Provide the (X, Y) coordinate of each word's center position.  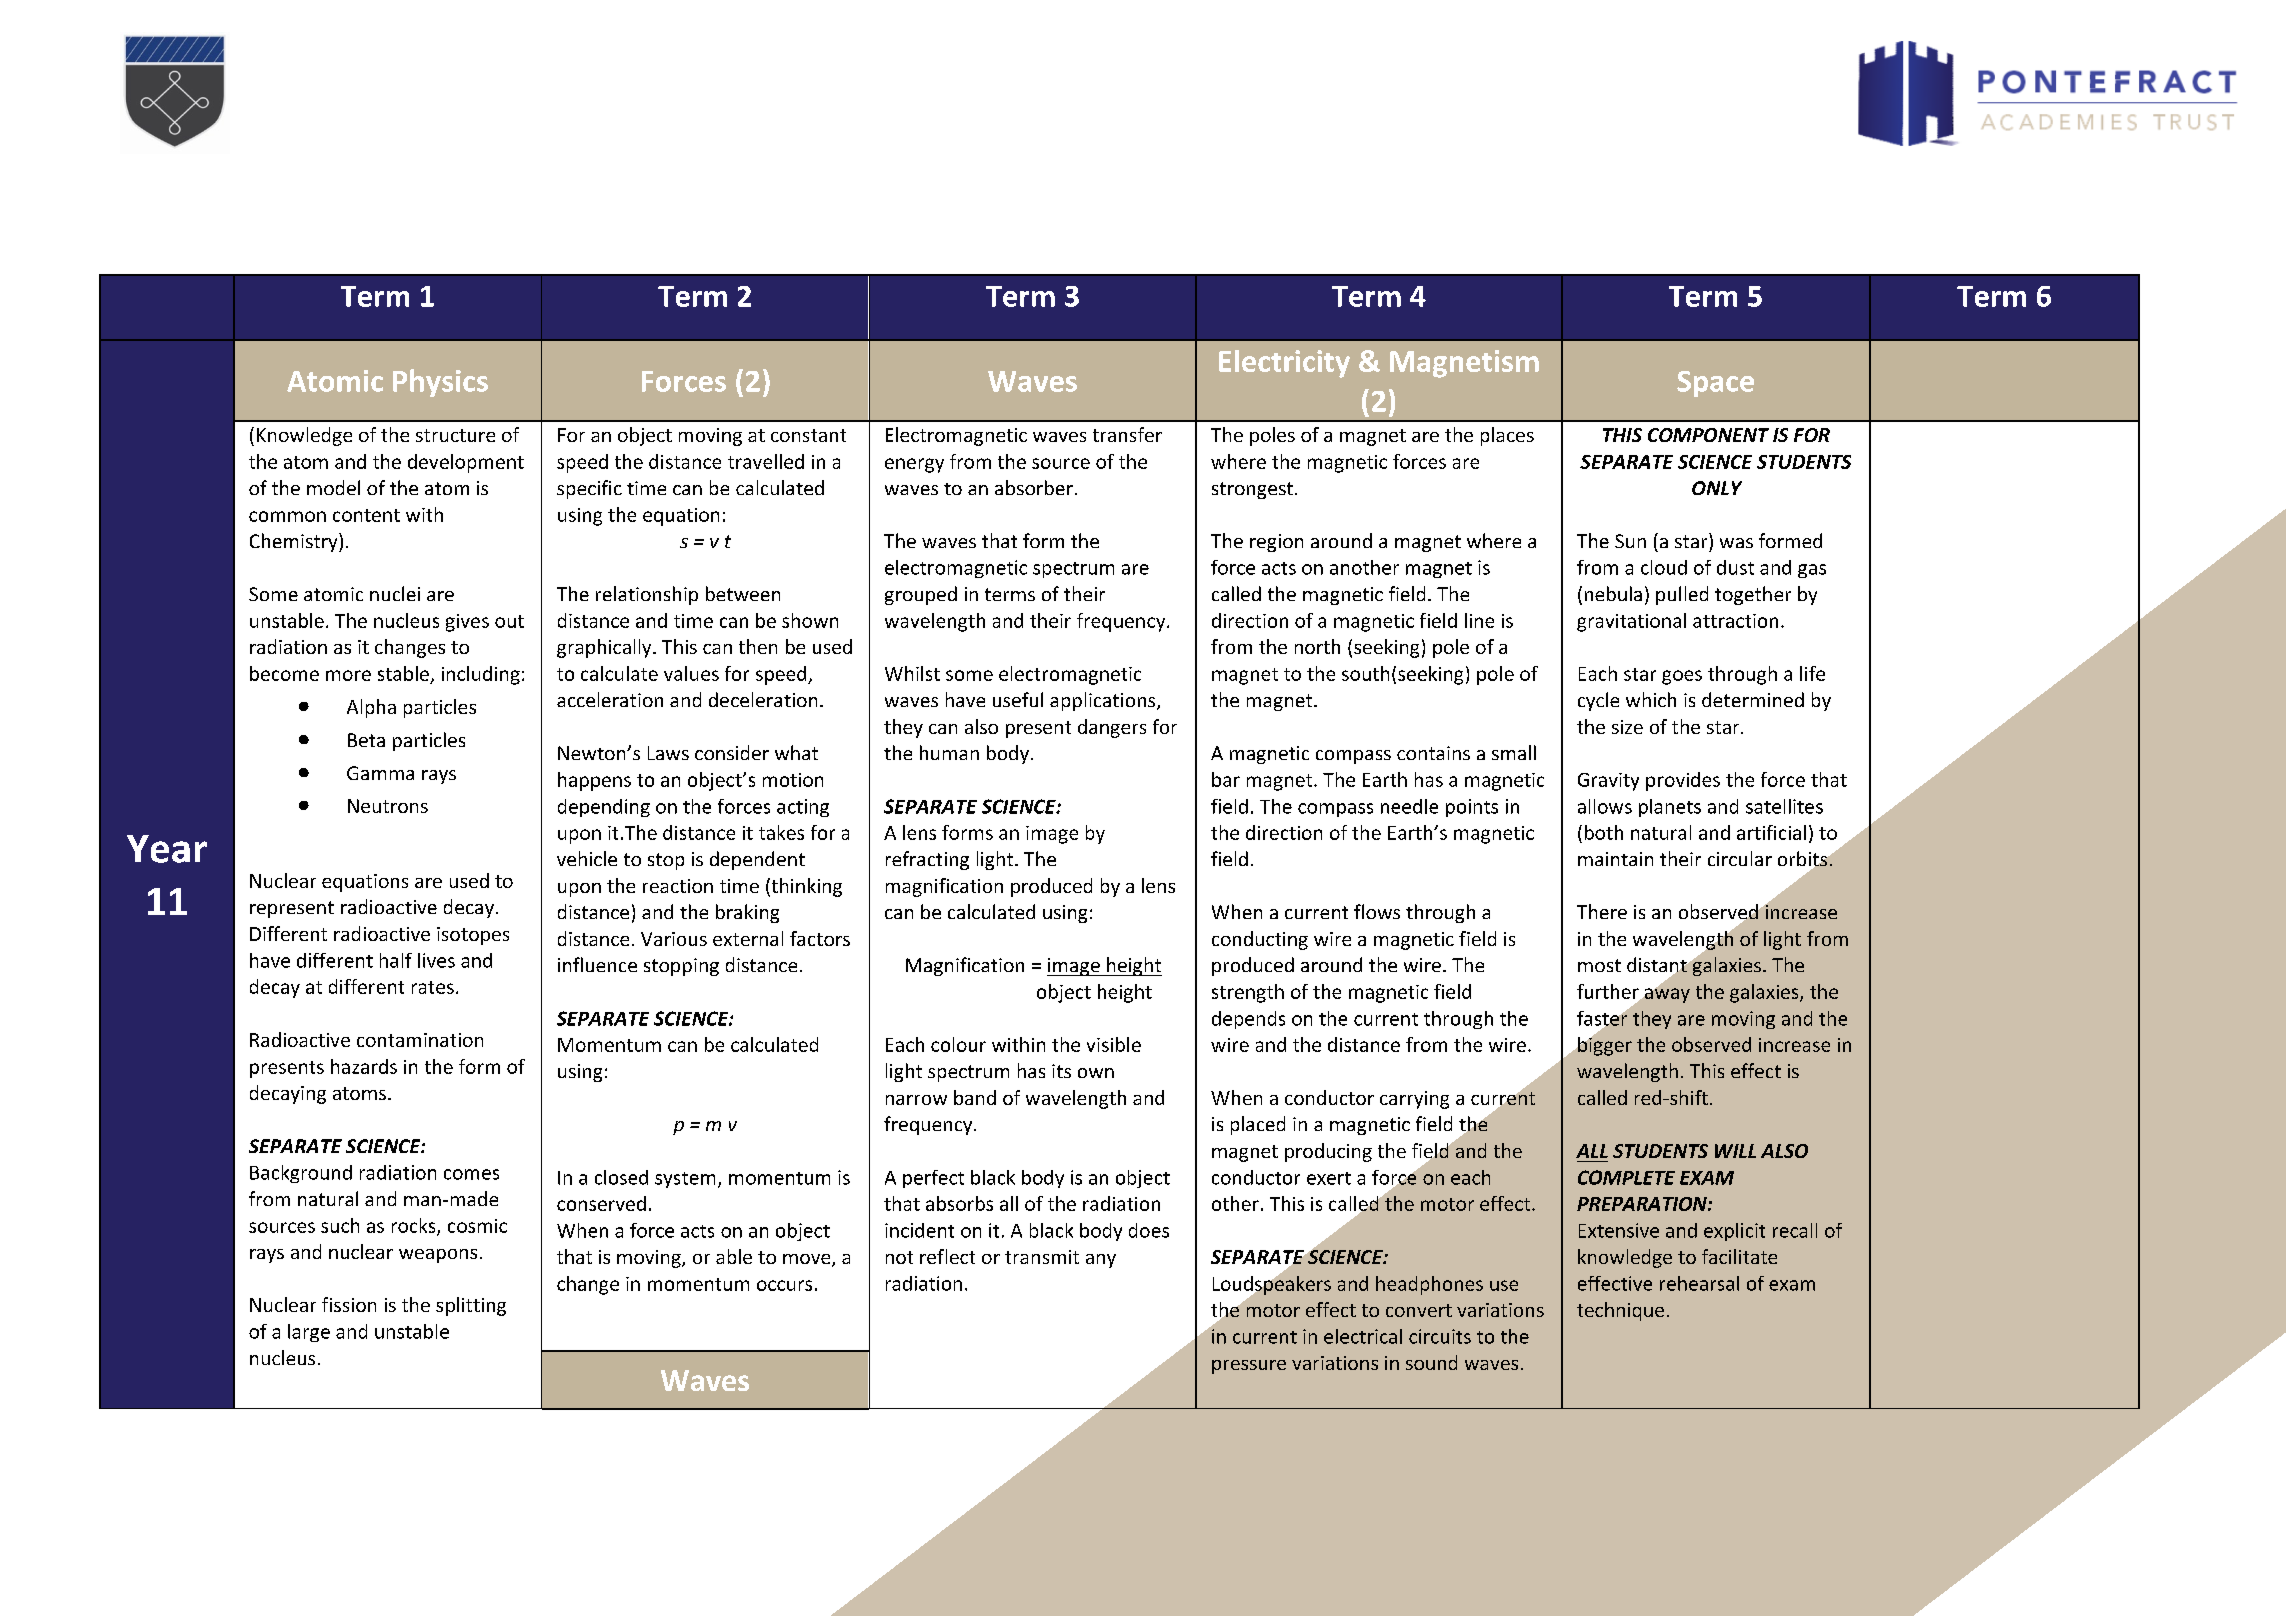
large (309, 1333)
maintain (1615, 859)
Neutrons (388, 806)
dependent (757, 860)
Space (1715, 384)
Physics (440, 383)
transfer (1127, 434)
